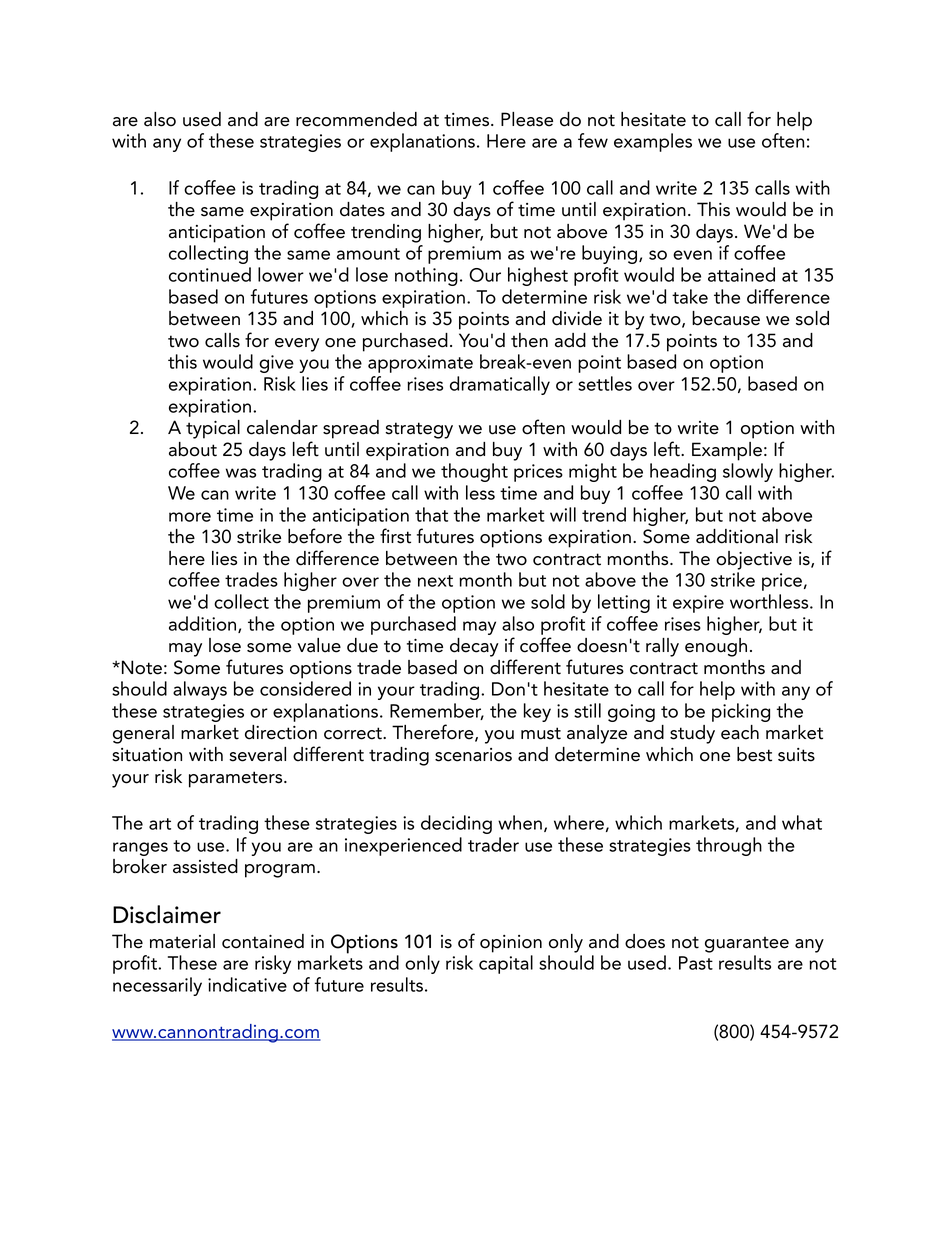 This screenshot has height=1233, width=952. What do you see at coordinates (247, 984) in the screenshot?
I see `indicative` at bounding box center [247, 984].
